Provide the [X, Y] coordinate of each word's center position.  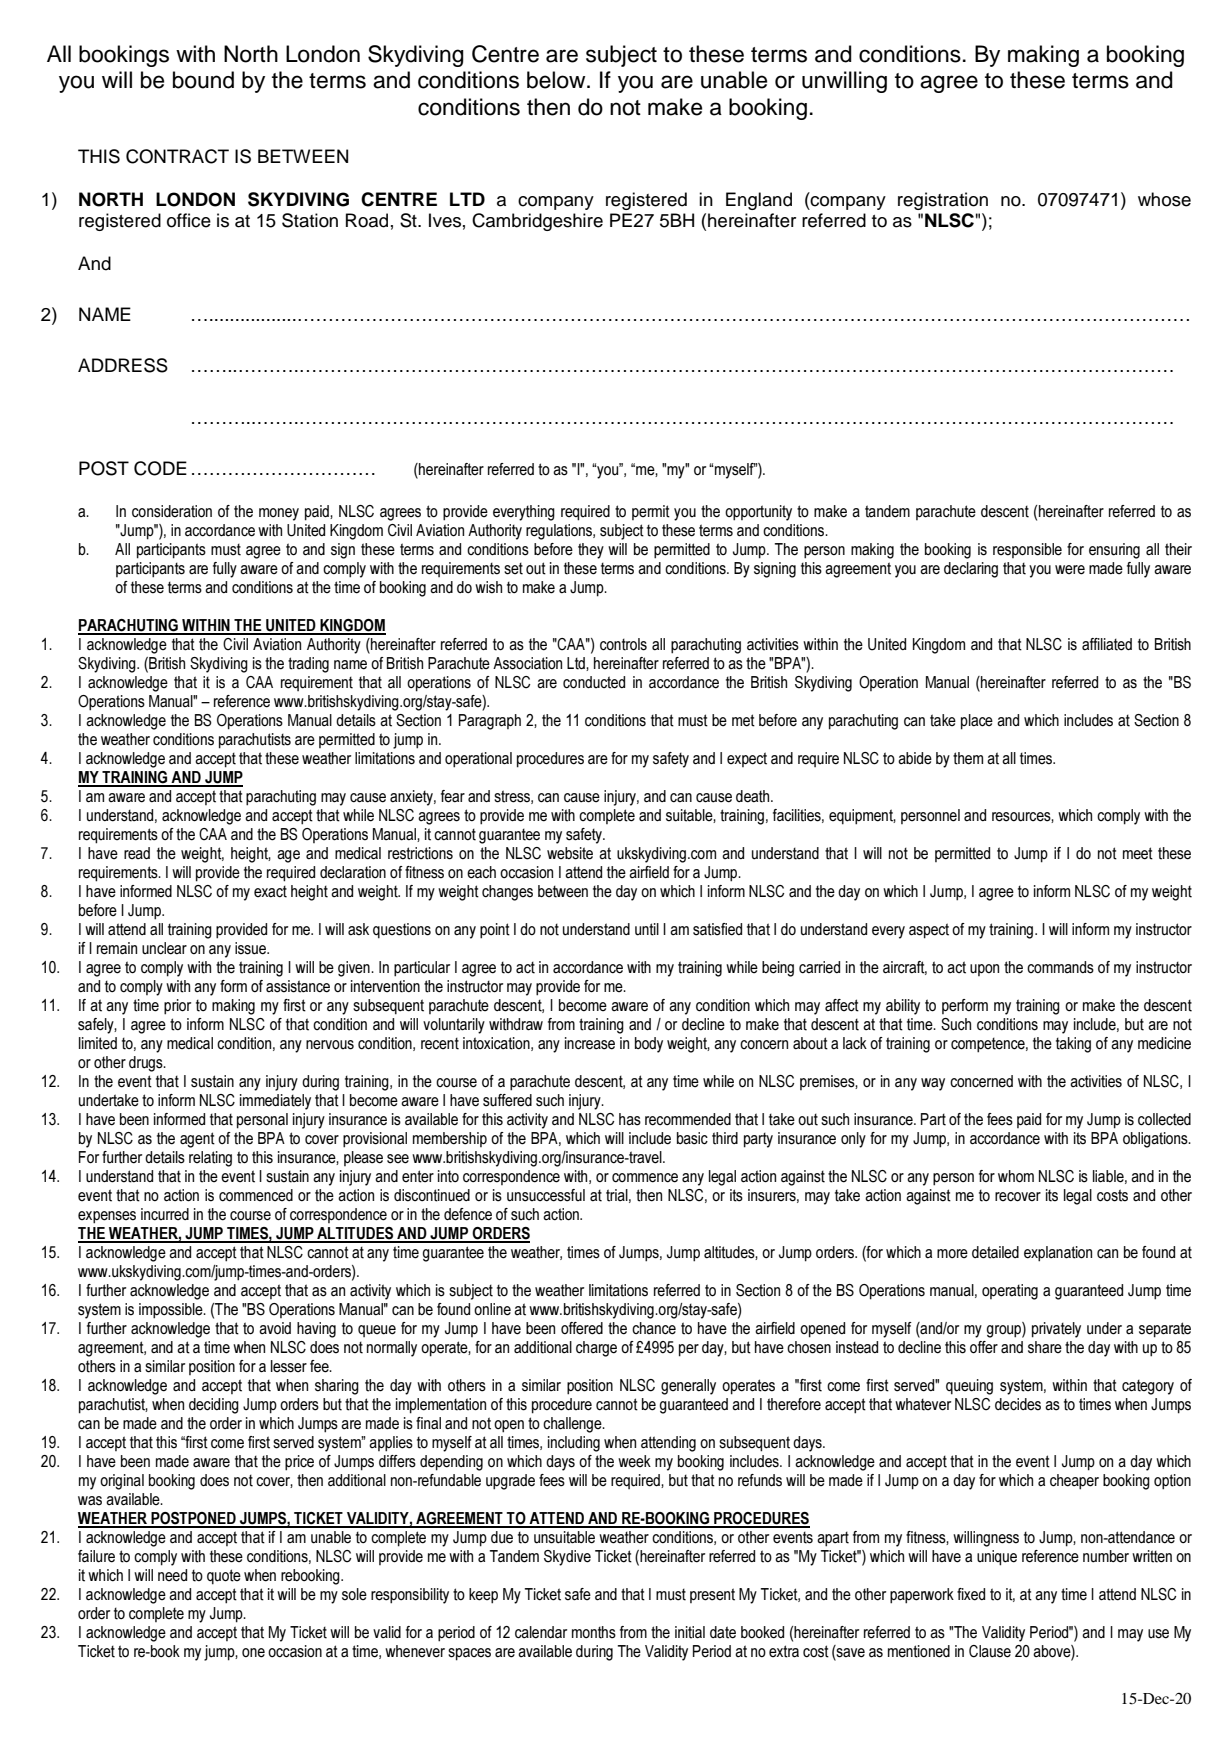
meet [1138, 853]
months [594, 1632]
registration [943, 201]
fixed [971, 1594]
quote [224, 1577]
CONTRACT [177, 156]
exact [270, 891]
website [570, 853]
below [557, 80]
